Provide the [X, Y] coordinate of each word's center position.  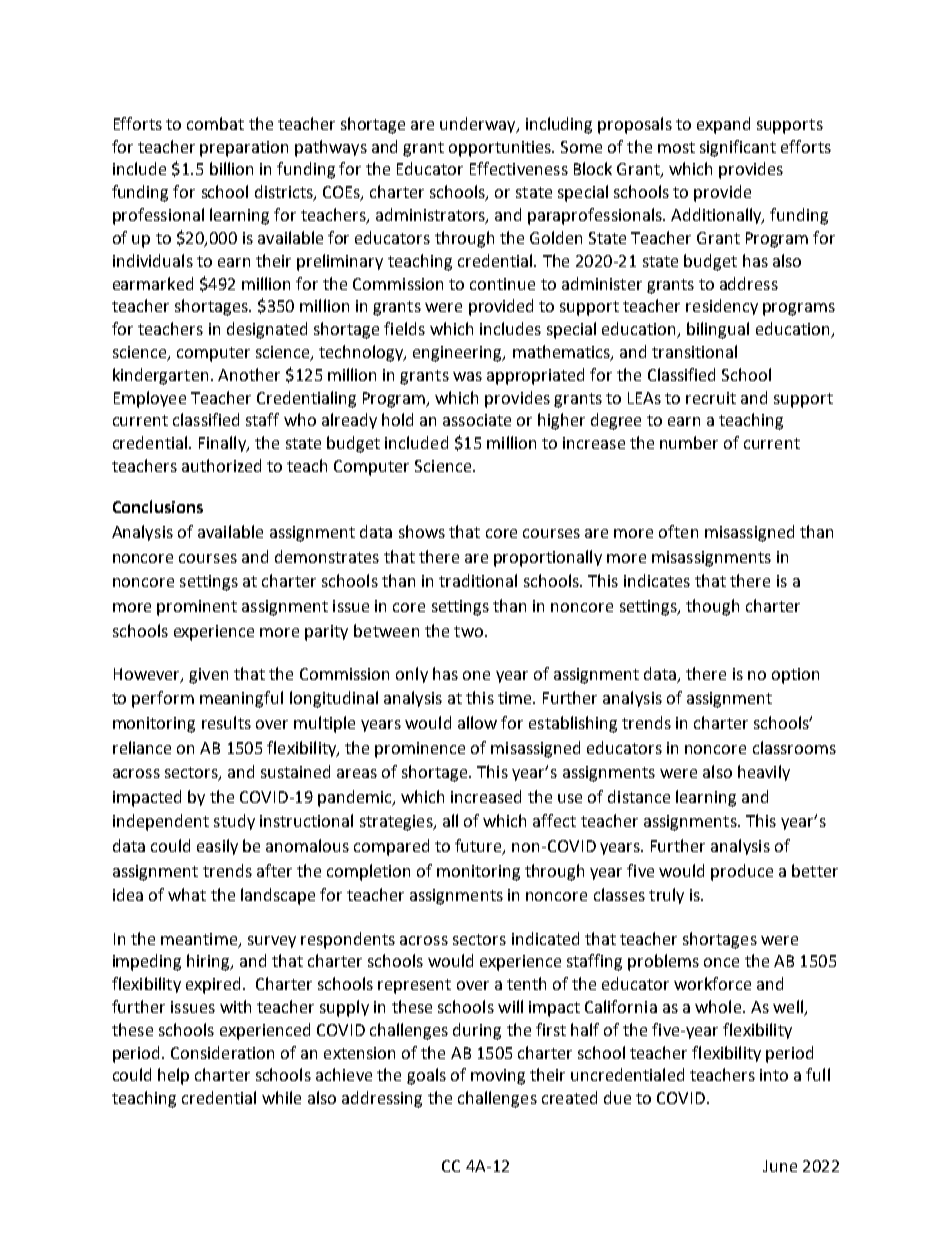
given [208, 676]
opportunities [501, 149]
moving [498, 1077]
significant [738, 148]
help [173, 1076]
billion [231, 168]
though [712, 607]
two [468, 631]
